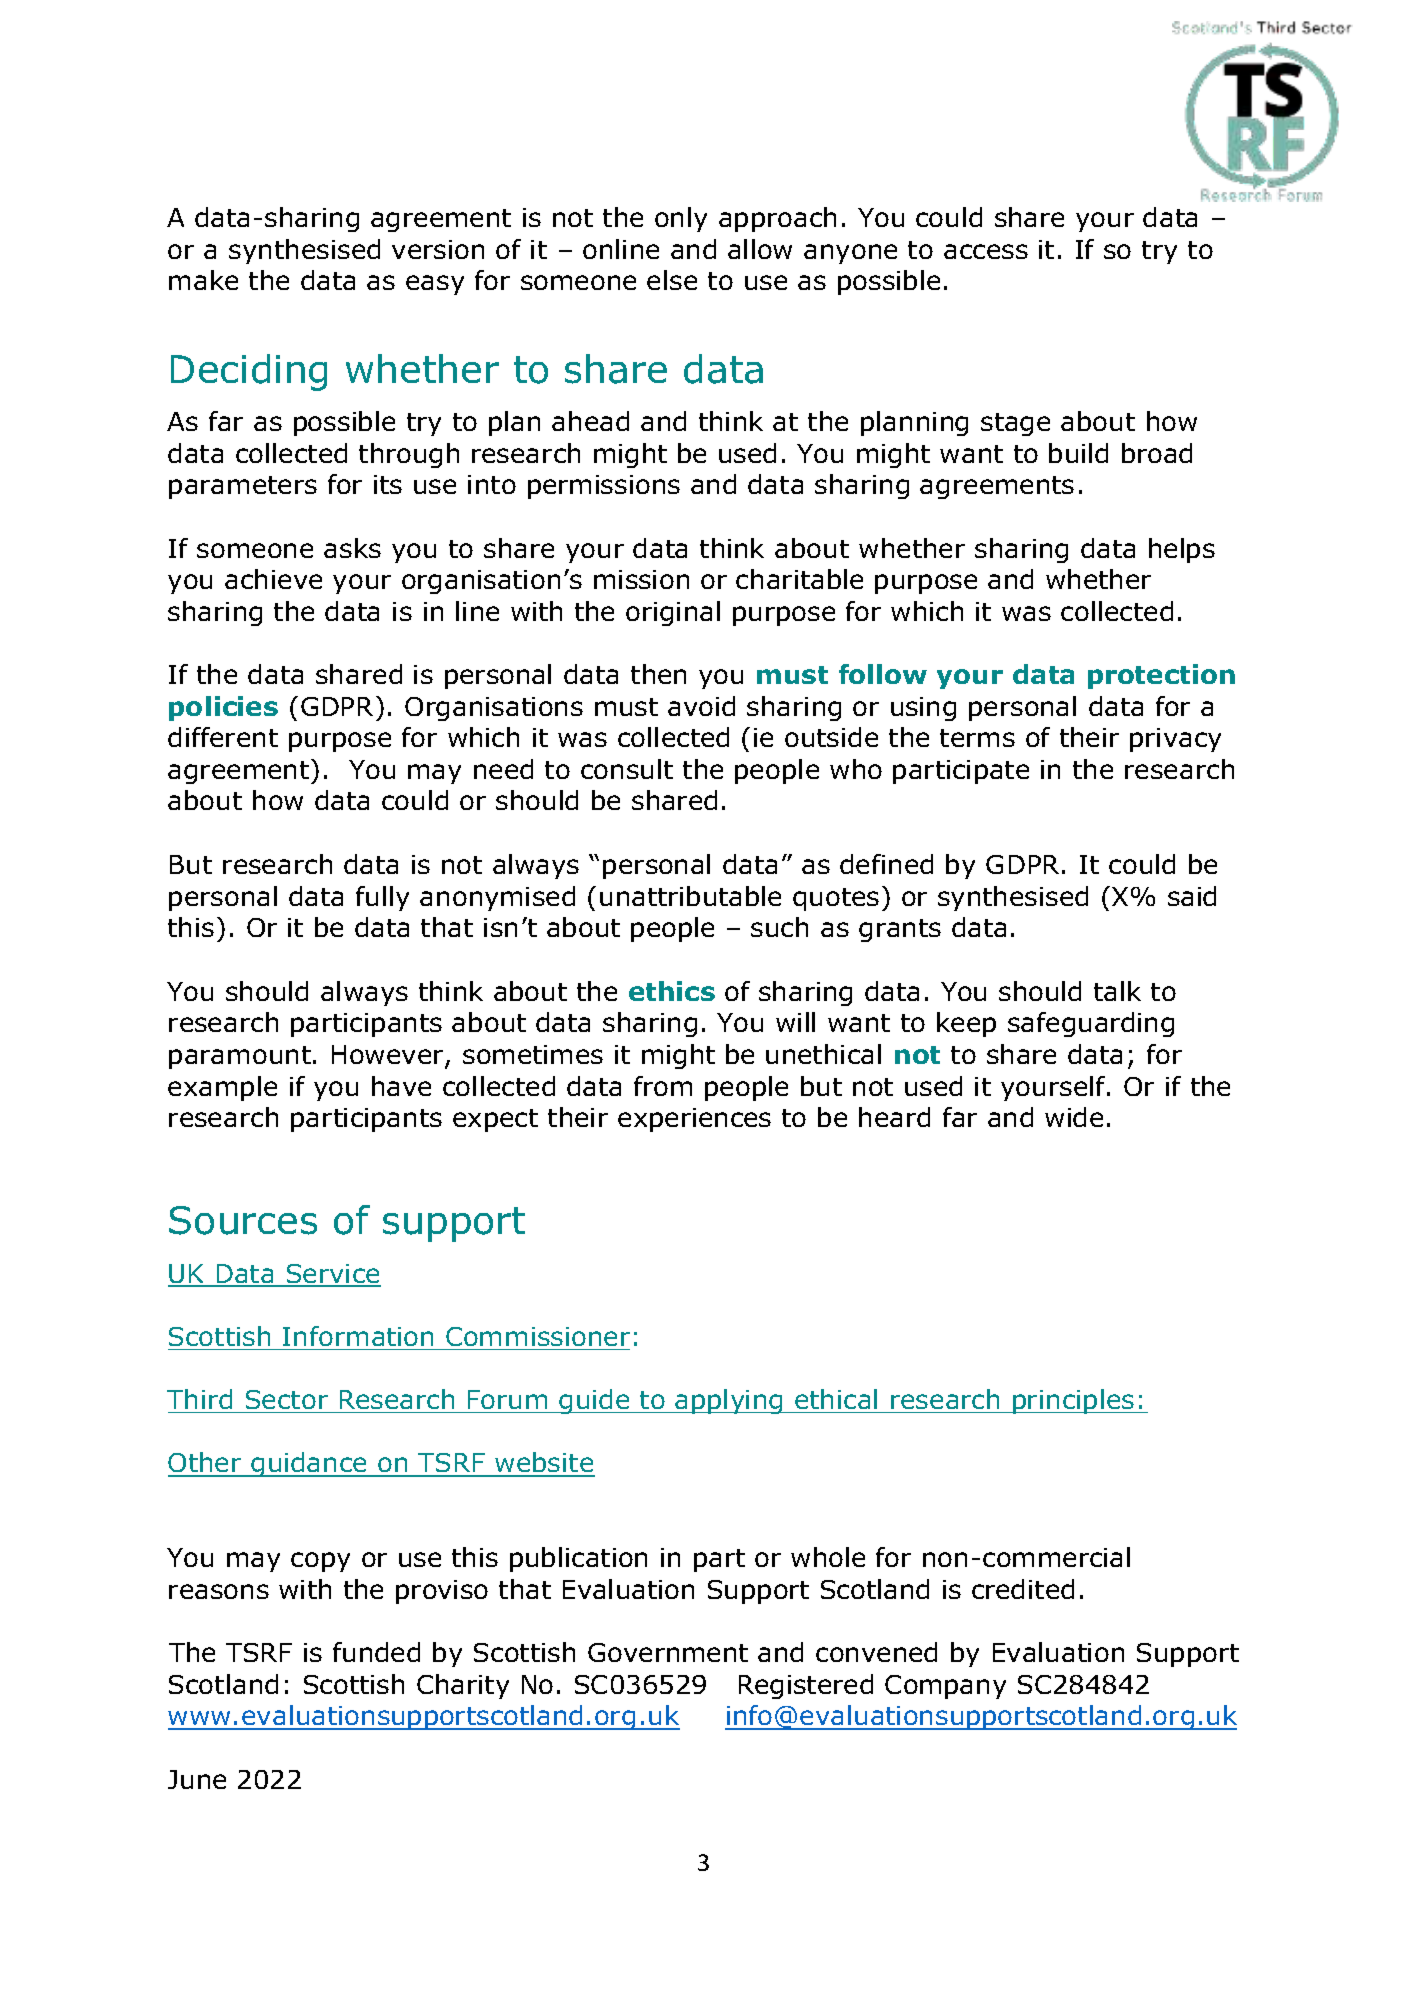  What do you see at coordinates (1074, 1117) in the screenshot?
I see `wide` at bounding box center [1074, 1117].
